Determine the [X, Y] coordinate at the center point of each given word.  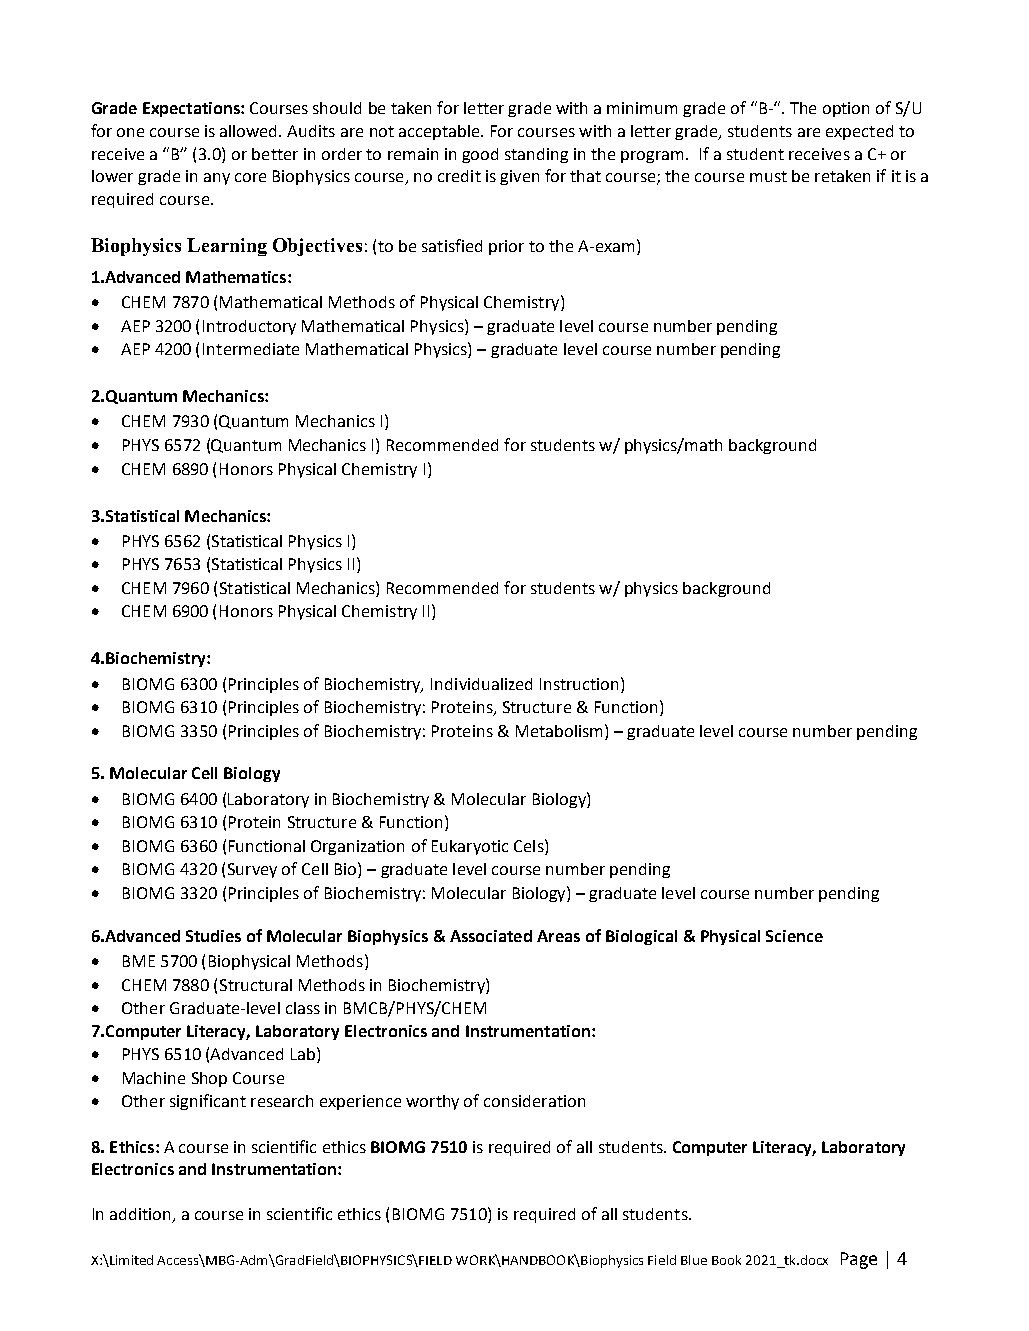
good [480, 155]
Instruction [579, 684]
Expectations [192, 109]
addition [141, 1215]
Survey [252, 870]
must [768, 176]
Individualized [481, 684]
